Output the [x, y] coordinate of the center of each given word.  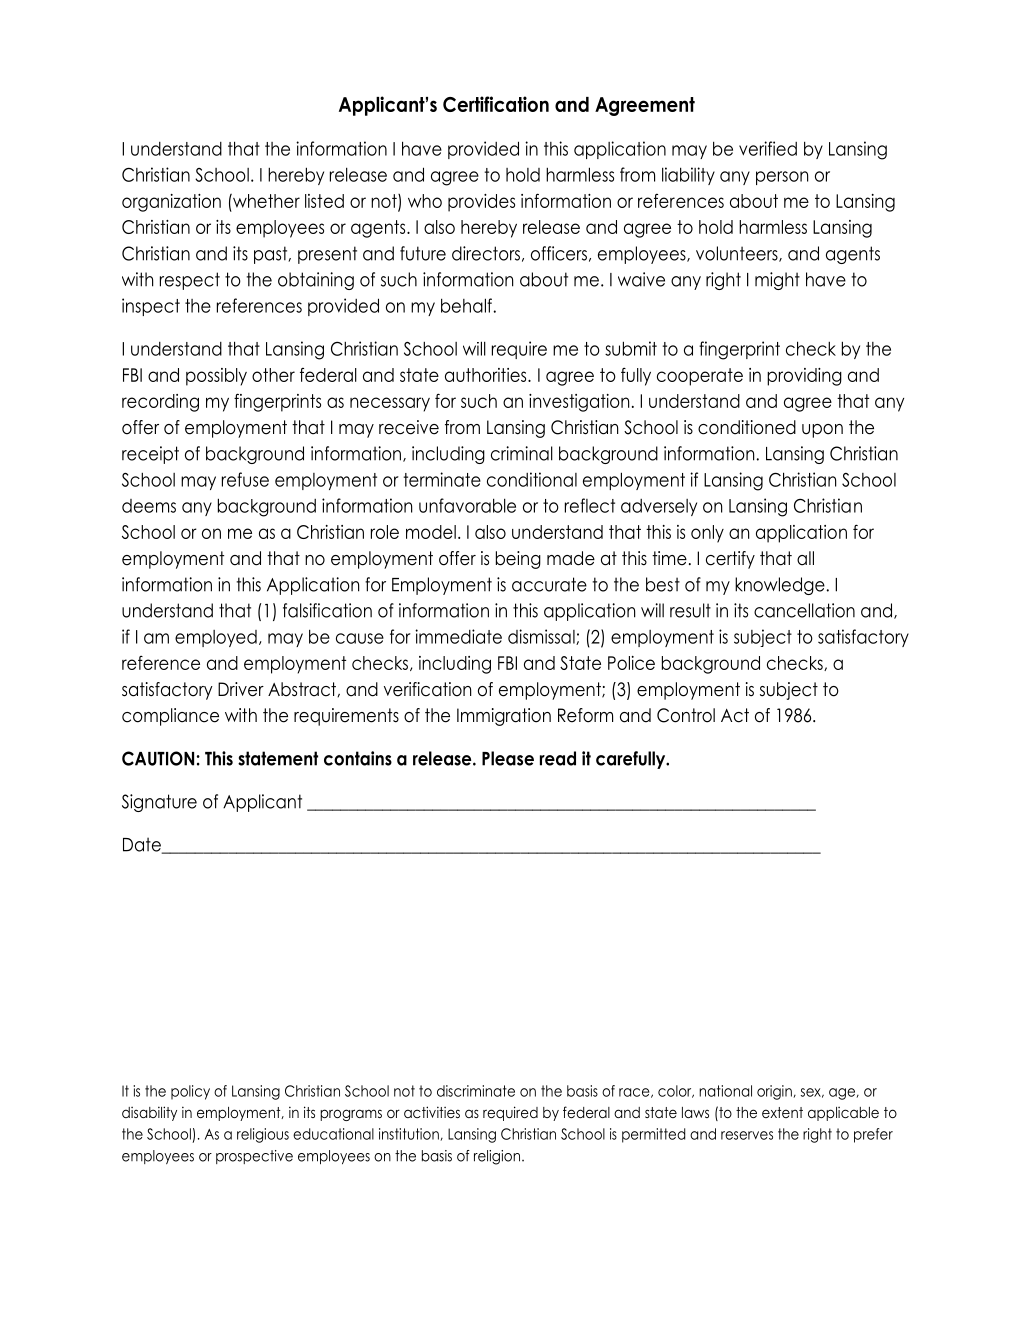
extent [782, 1112]
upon [822, 431]
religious [263, 1135]
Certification [496, 104]
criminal [522, 453]
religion [497, 1157]
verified [768, 148]
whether [265, 201]
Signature [159, 803]
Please [508, 758]
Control [686, 715]
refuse [245, 479]
